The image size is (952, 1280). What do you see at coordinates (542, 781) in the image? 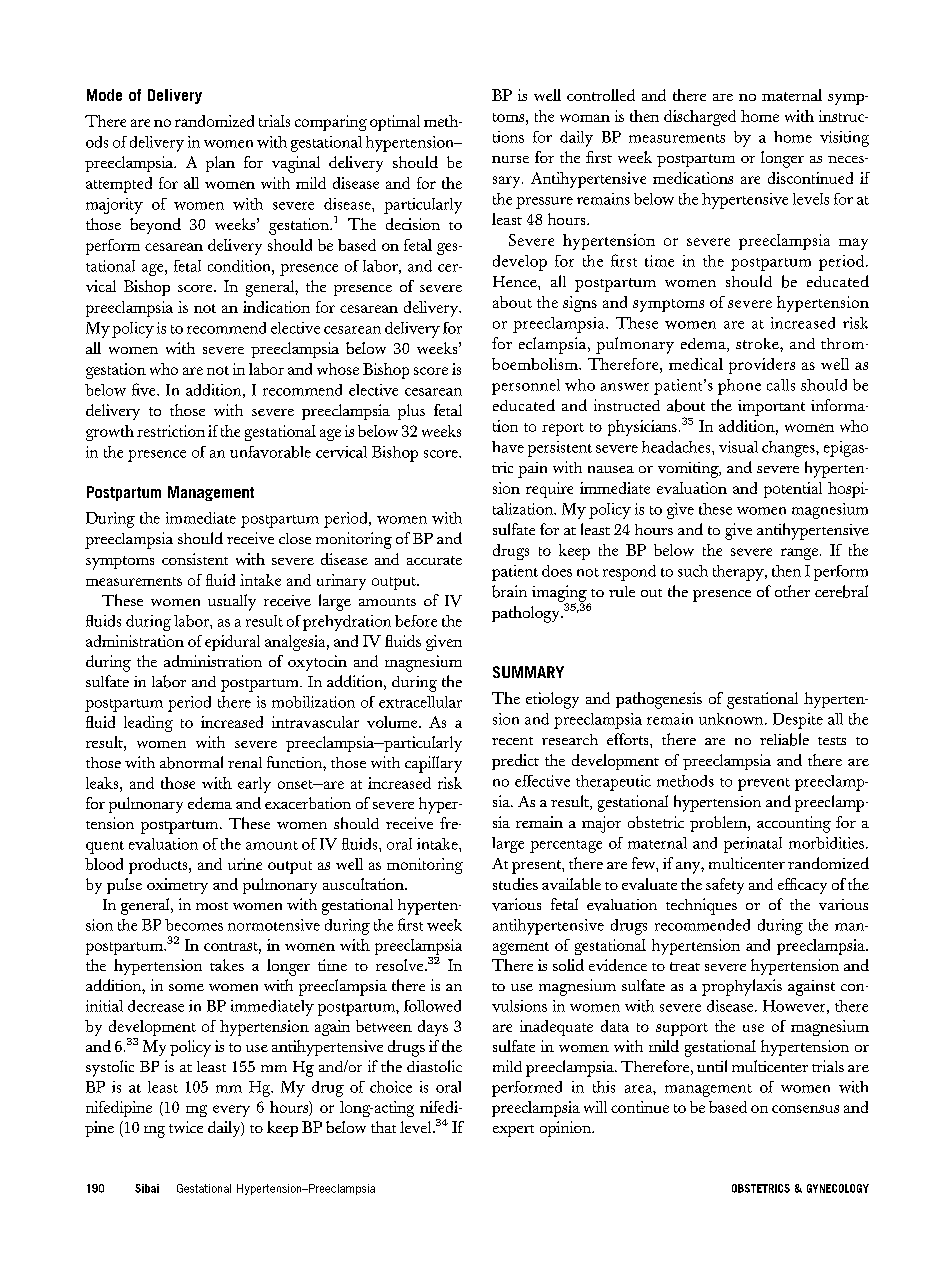
I see `effective` at bounding box center [542, 781].
